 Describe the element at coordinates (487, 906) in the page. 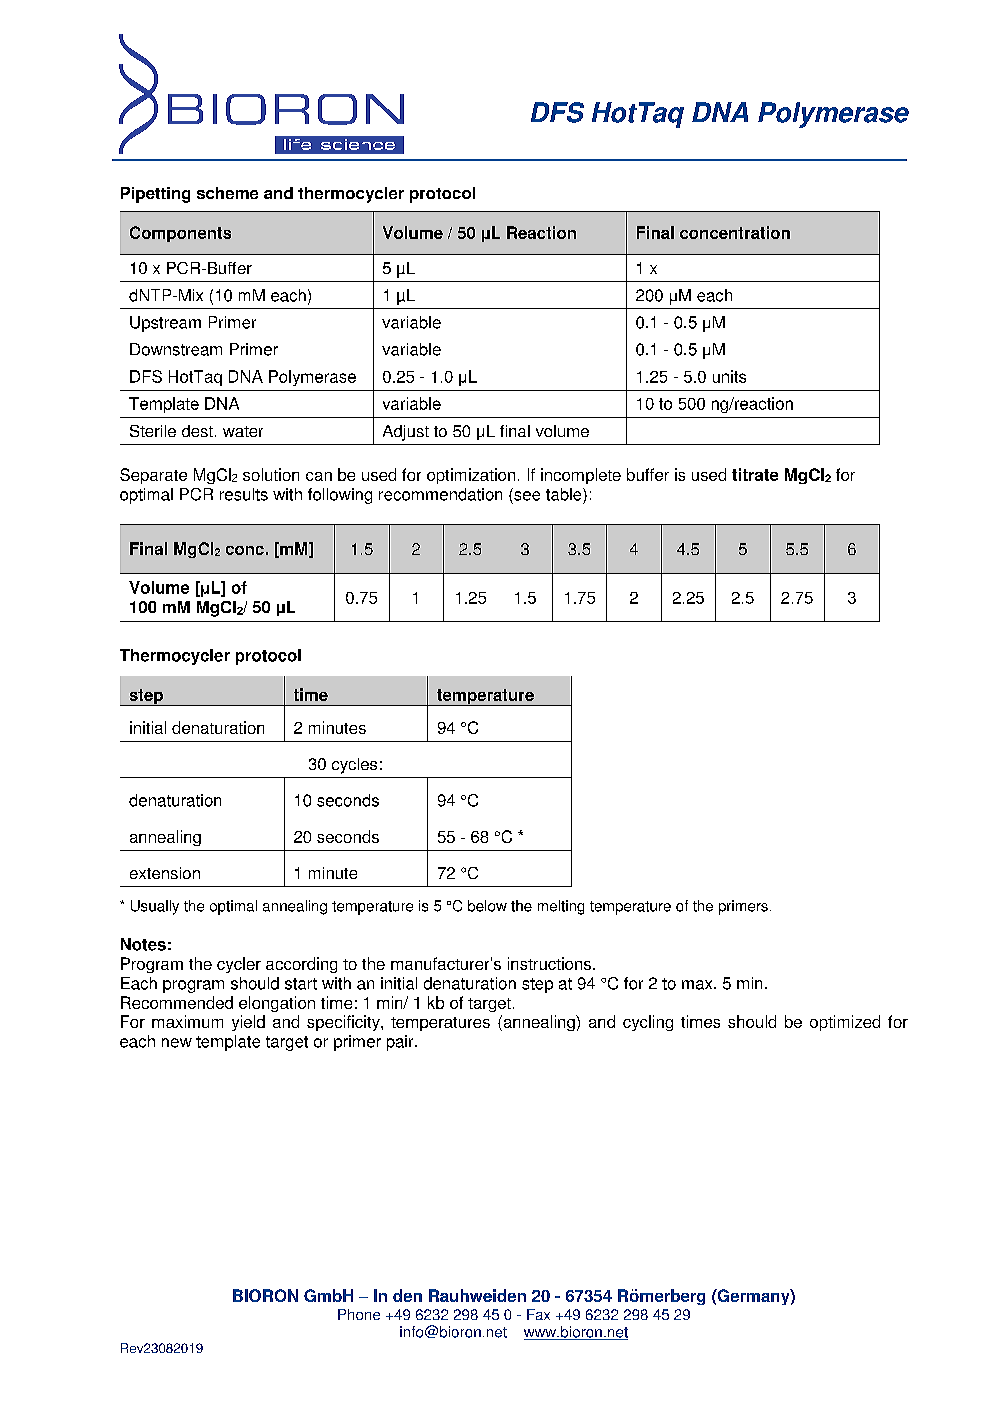

I see `below` at that location.
